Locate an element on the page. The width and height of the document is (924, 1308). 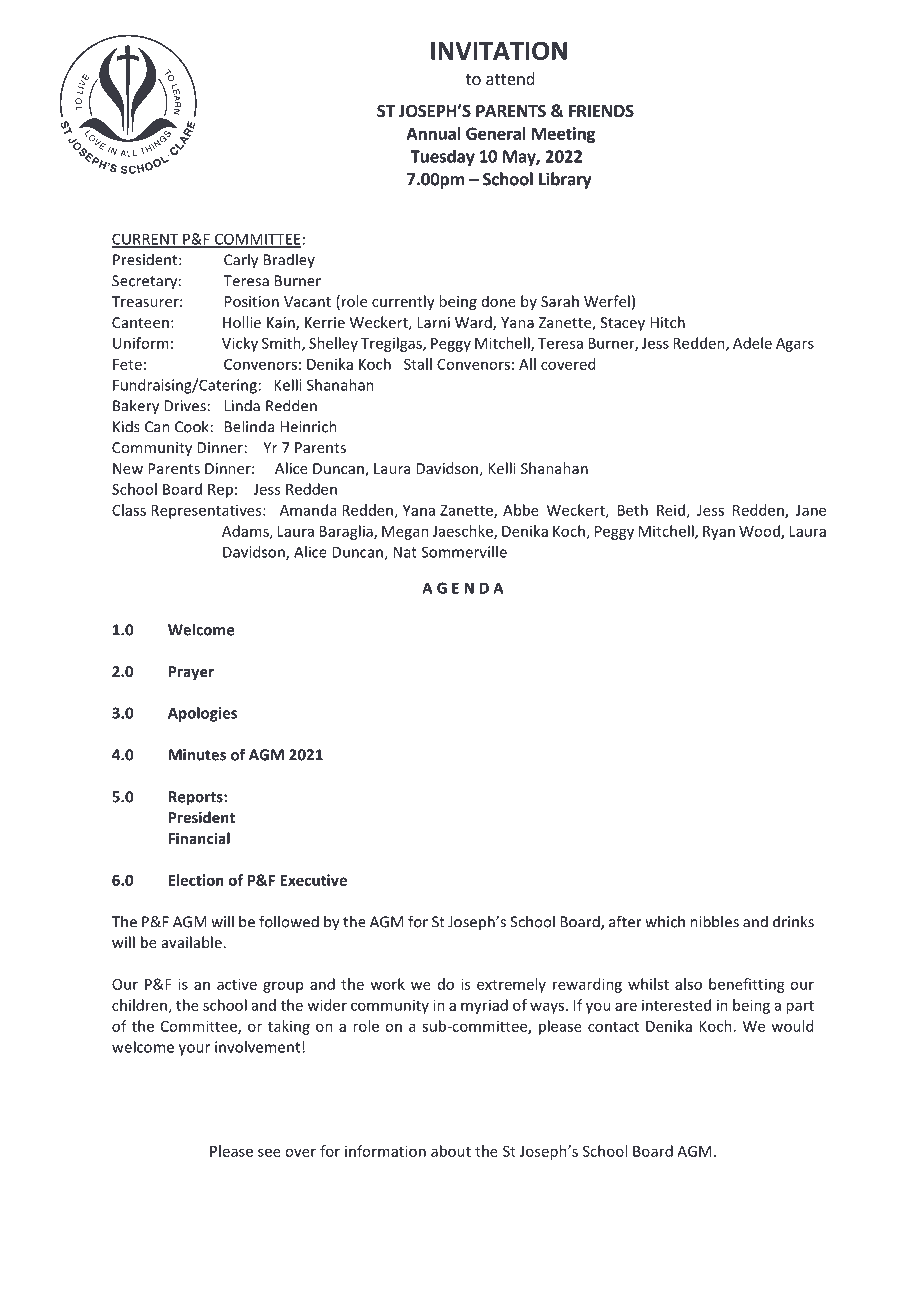
Carly is located at coordinates (241, 261).
